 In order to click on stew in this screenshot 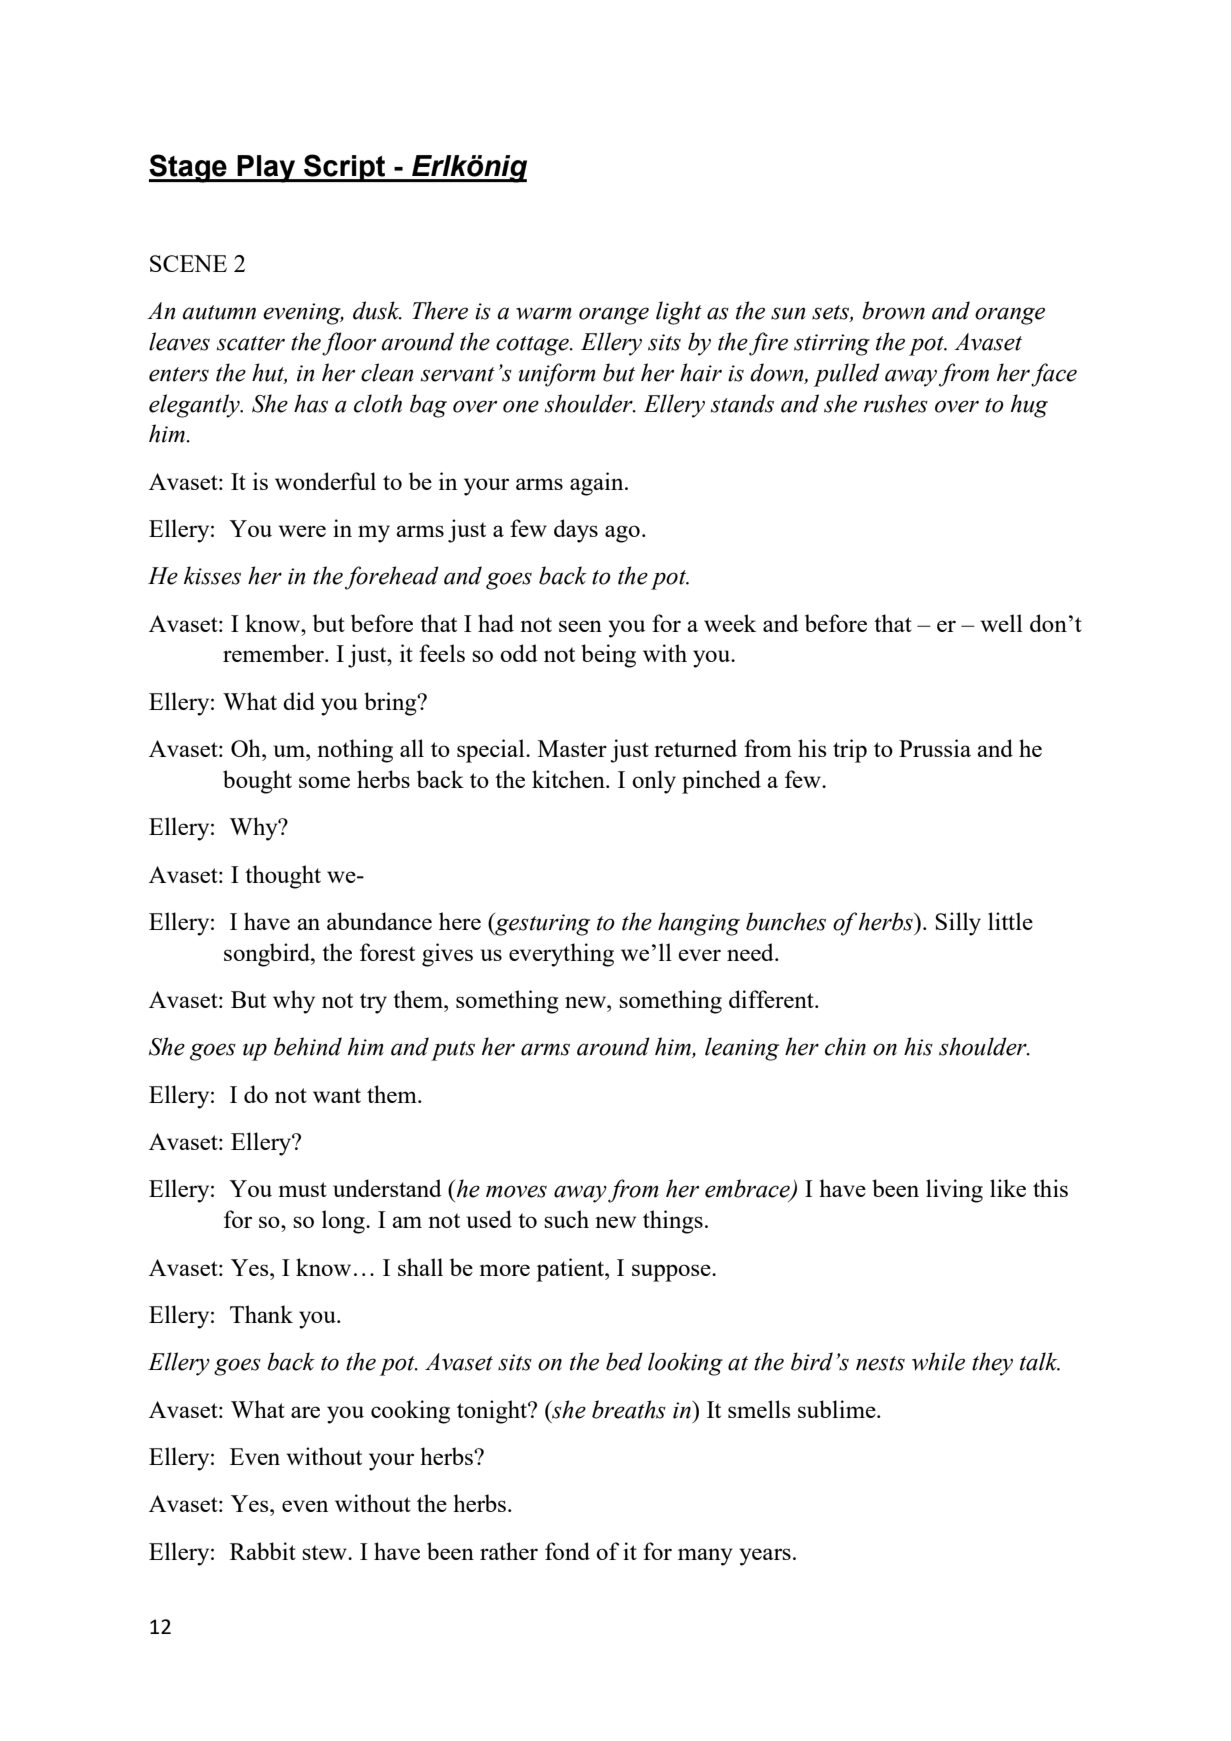, I will do `click(325, 1552)`.
